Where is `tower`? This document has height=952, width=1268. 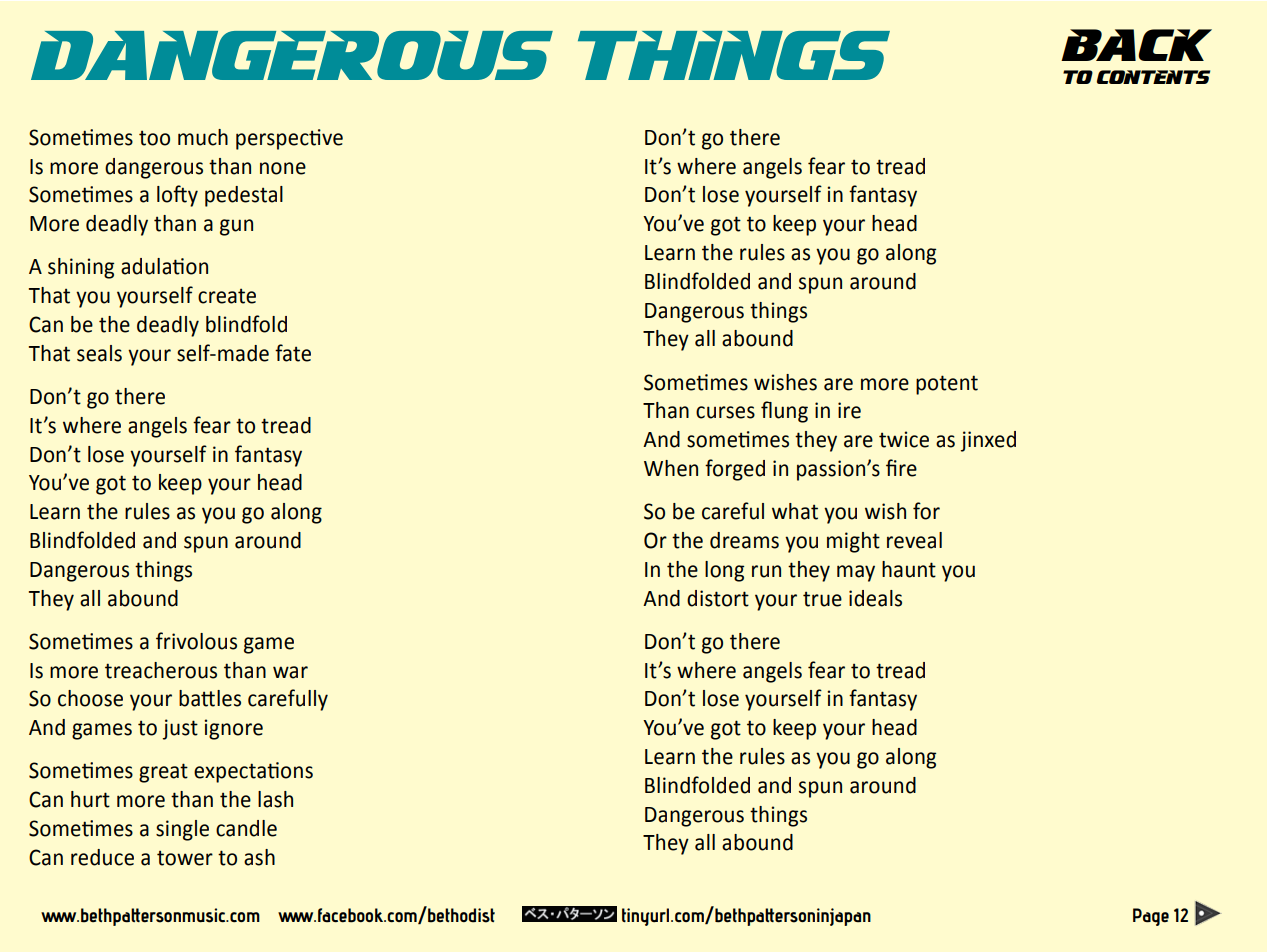
tower is located at coordinates (185, 858).
